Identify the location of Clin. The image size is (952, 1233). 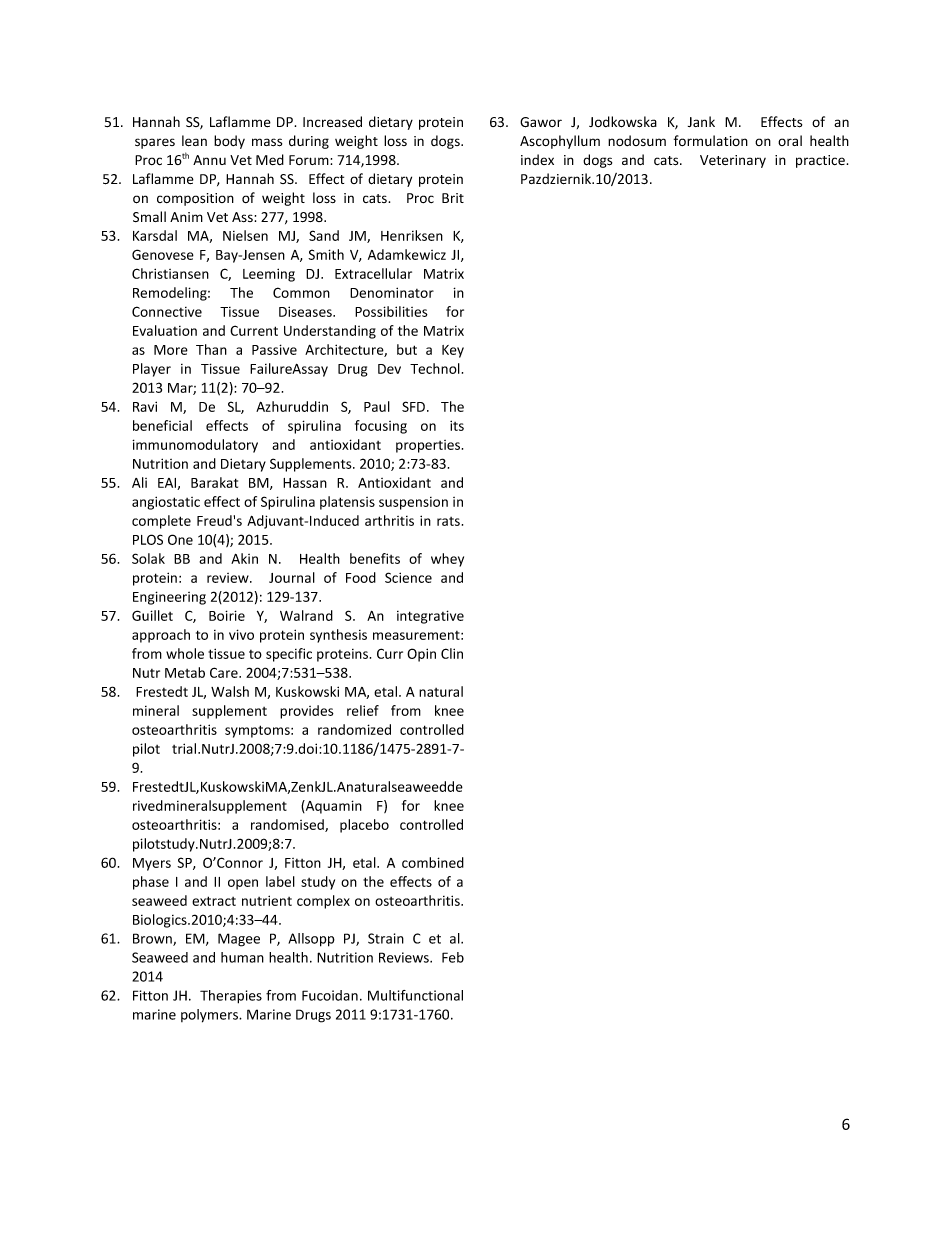
(452, 653).
